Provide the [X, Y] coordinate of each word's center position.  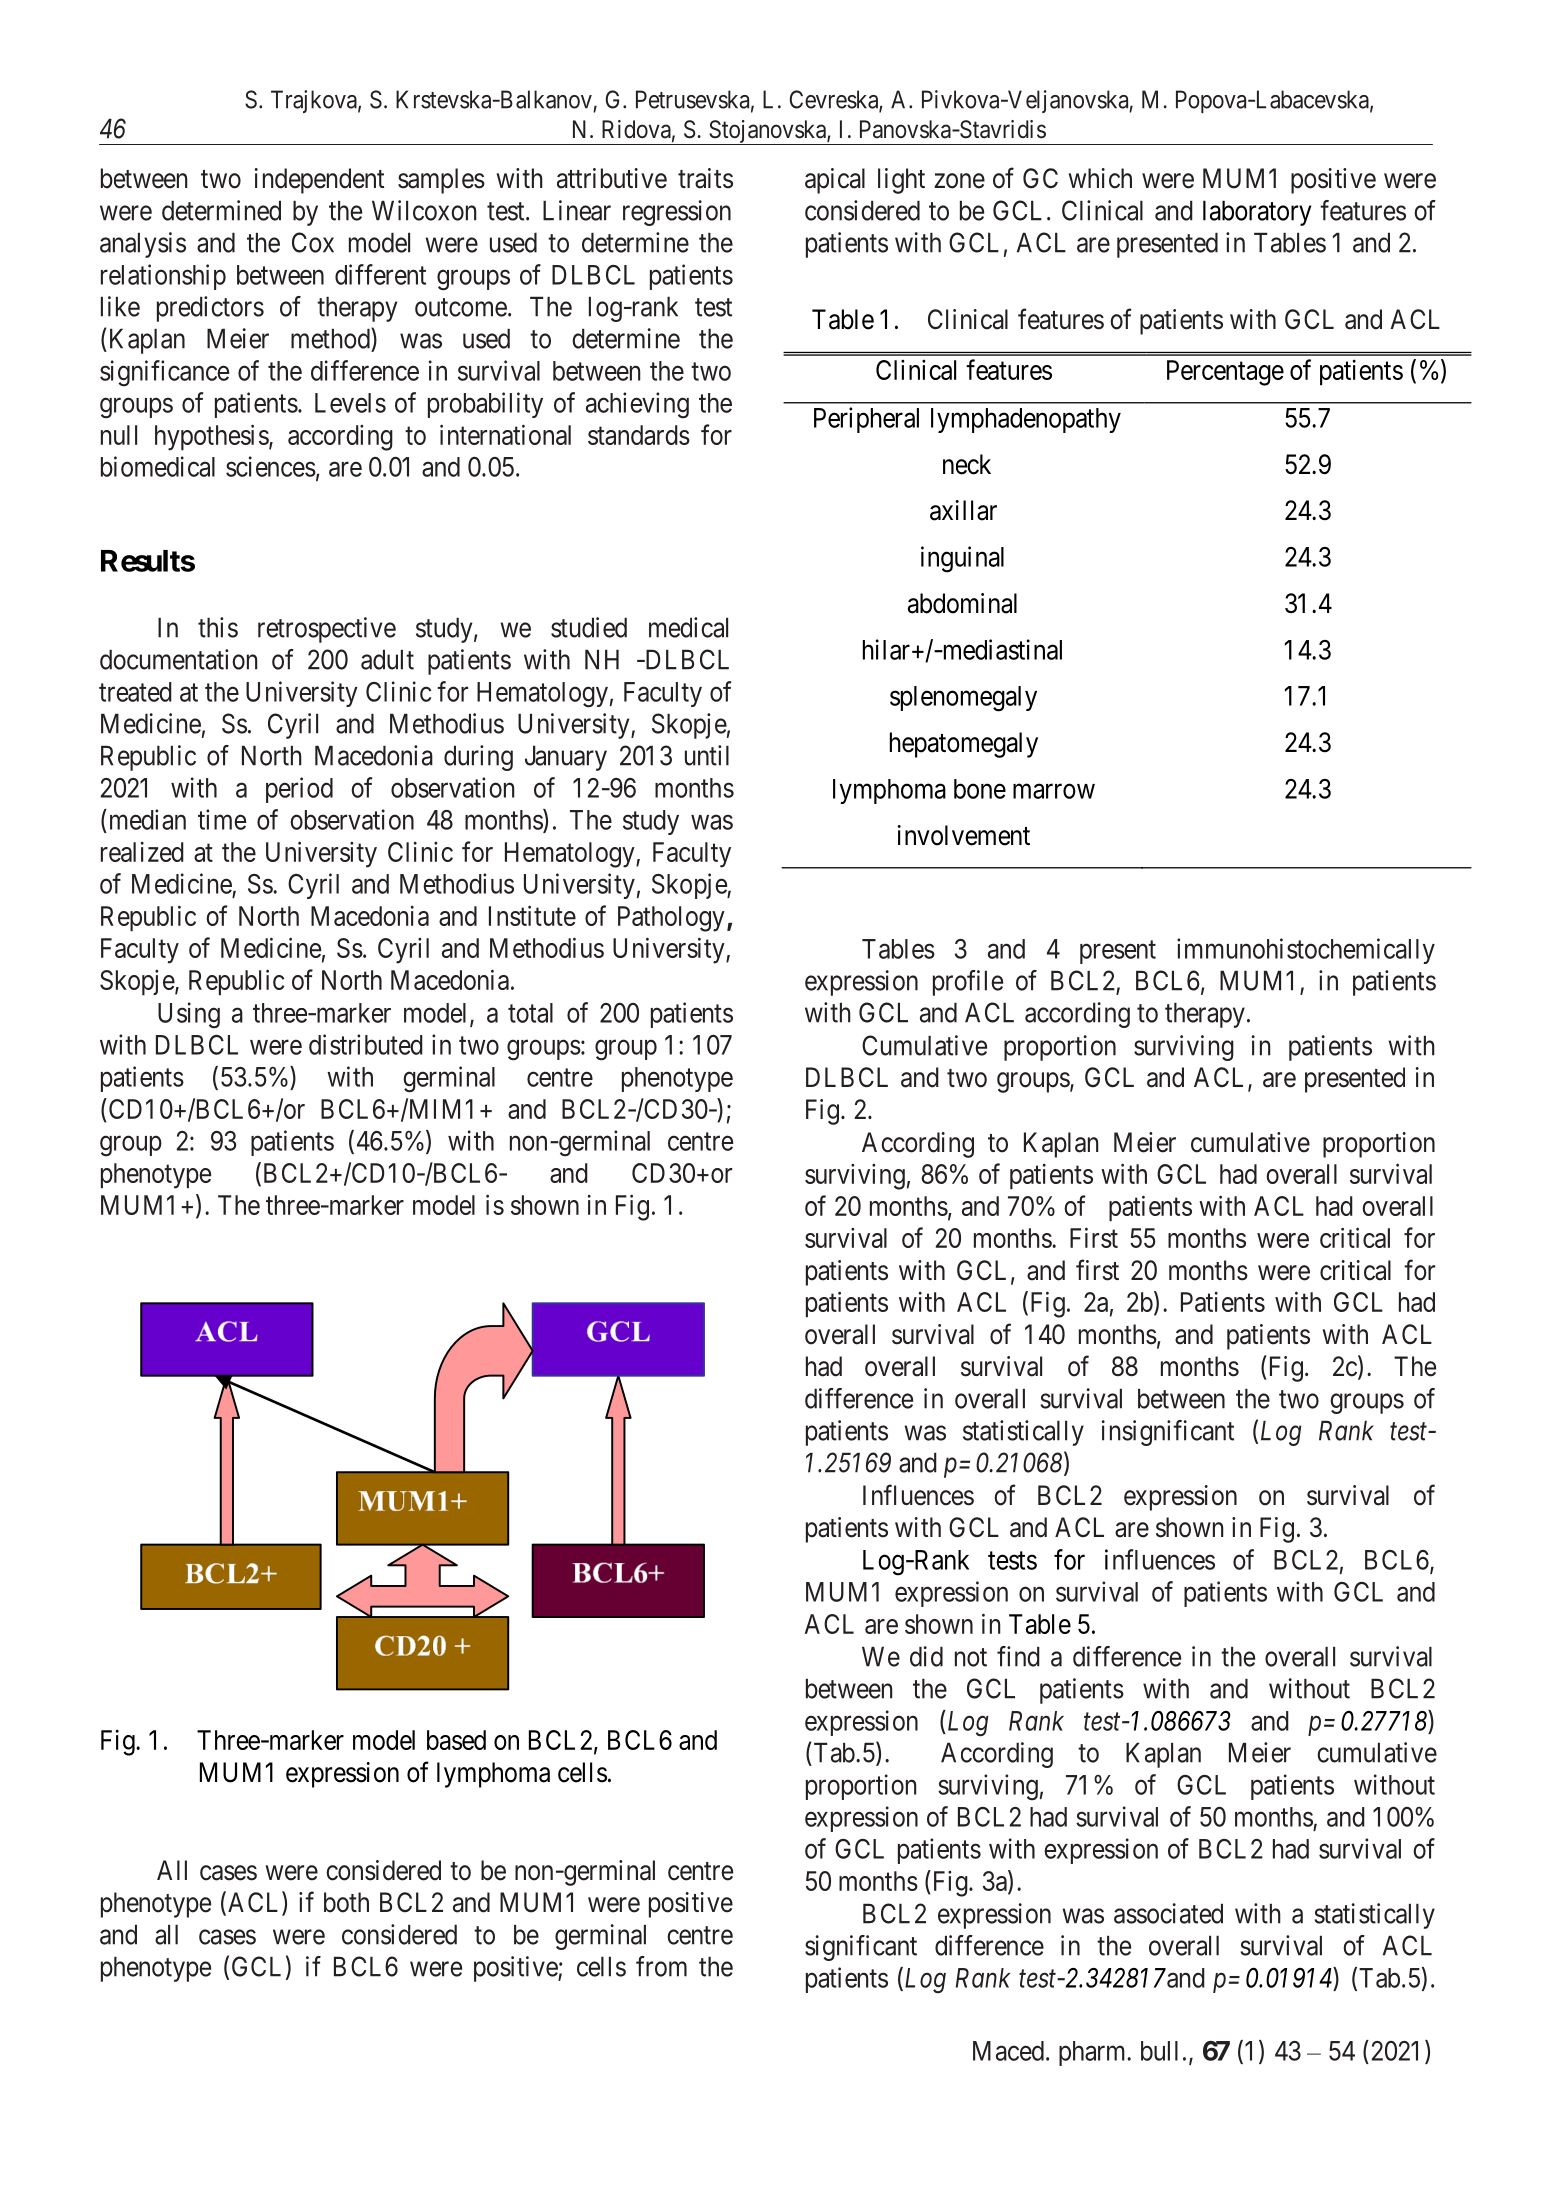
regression [677, 213]
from [661, 1966]
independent [319, 181]
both [346, 1902]
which [1100, 178]
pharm [1094, 2053]
